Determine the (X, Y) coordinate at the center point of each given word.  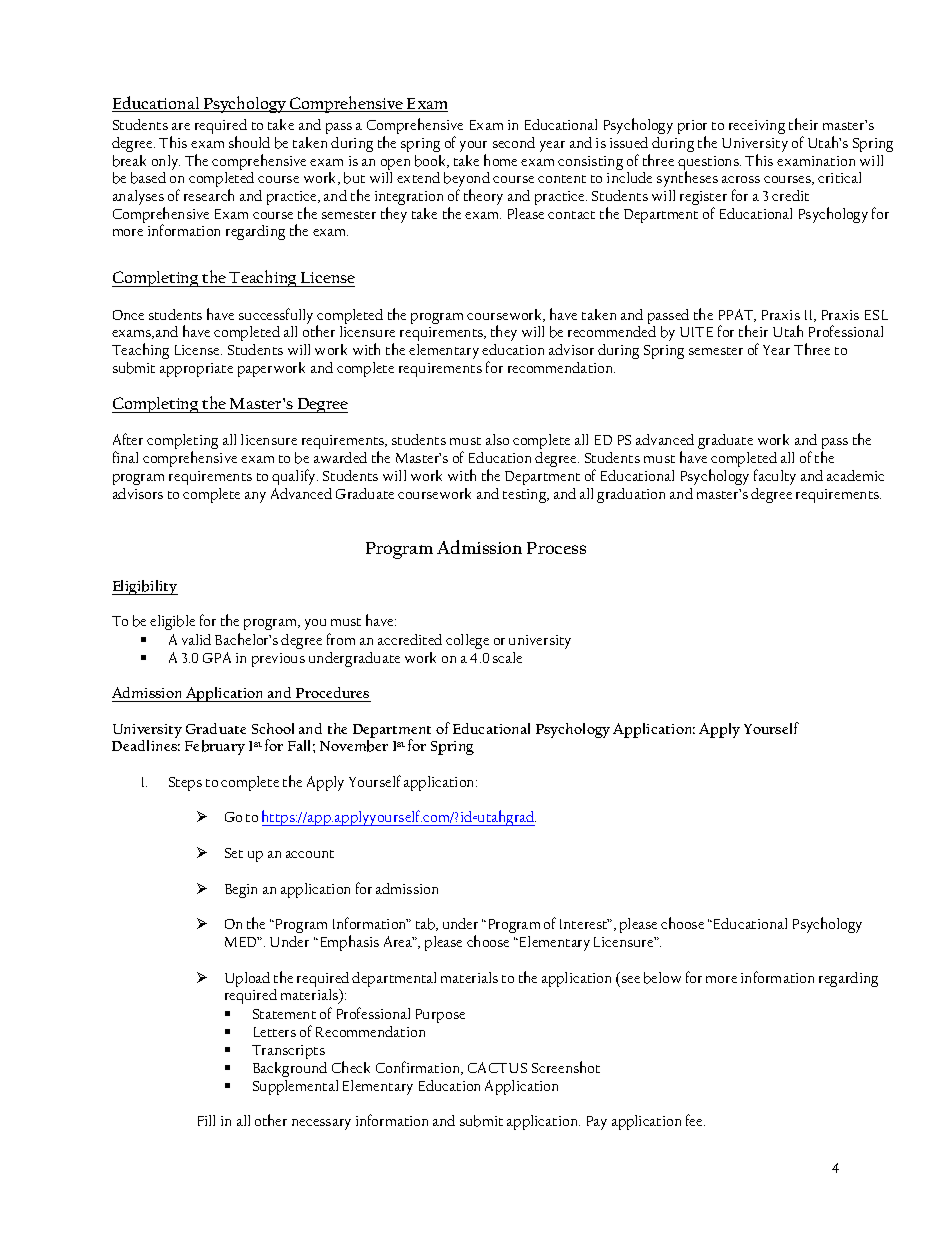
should (249, 142)
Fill (206, 1120)
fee (695, 1120)
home (500, 160)
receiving (757, 127)
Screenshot (566, 1067)
